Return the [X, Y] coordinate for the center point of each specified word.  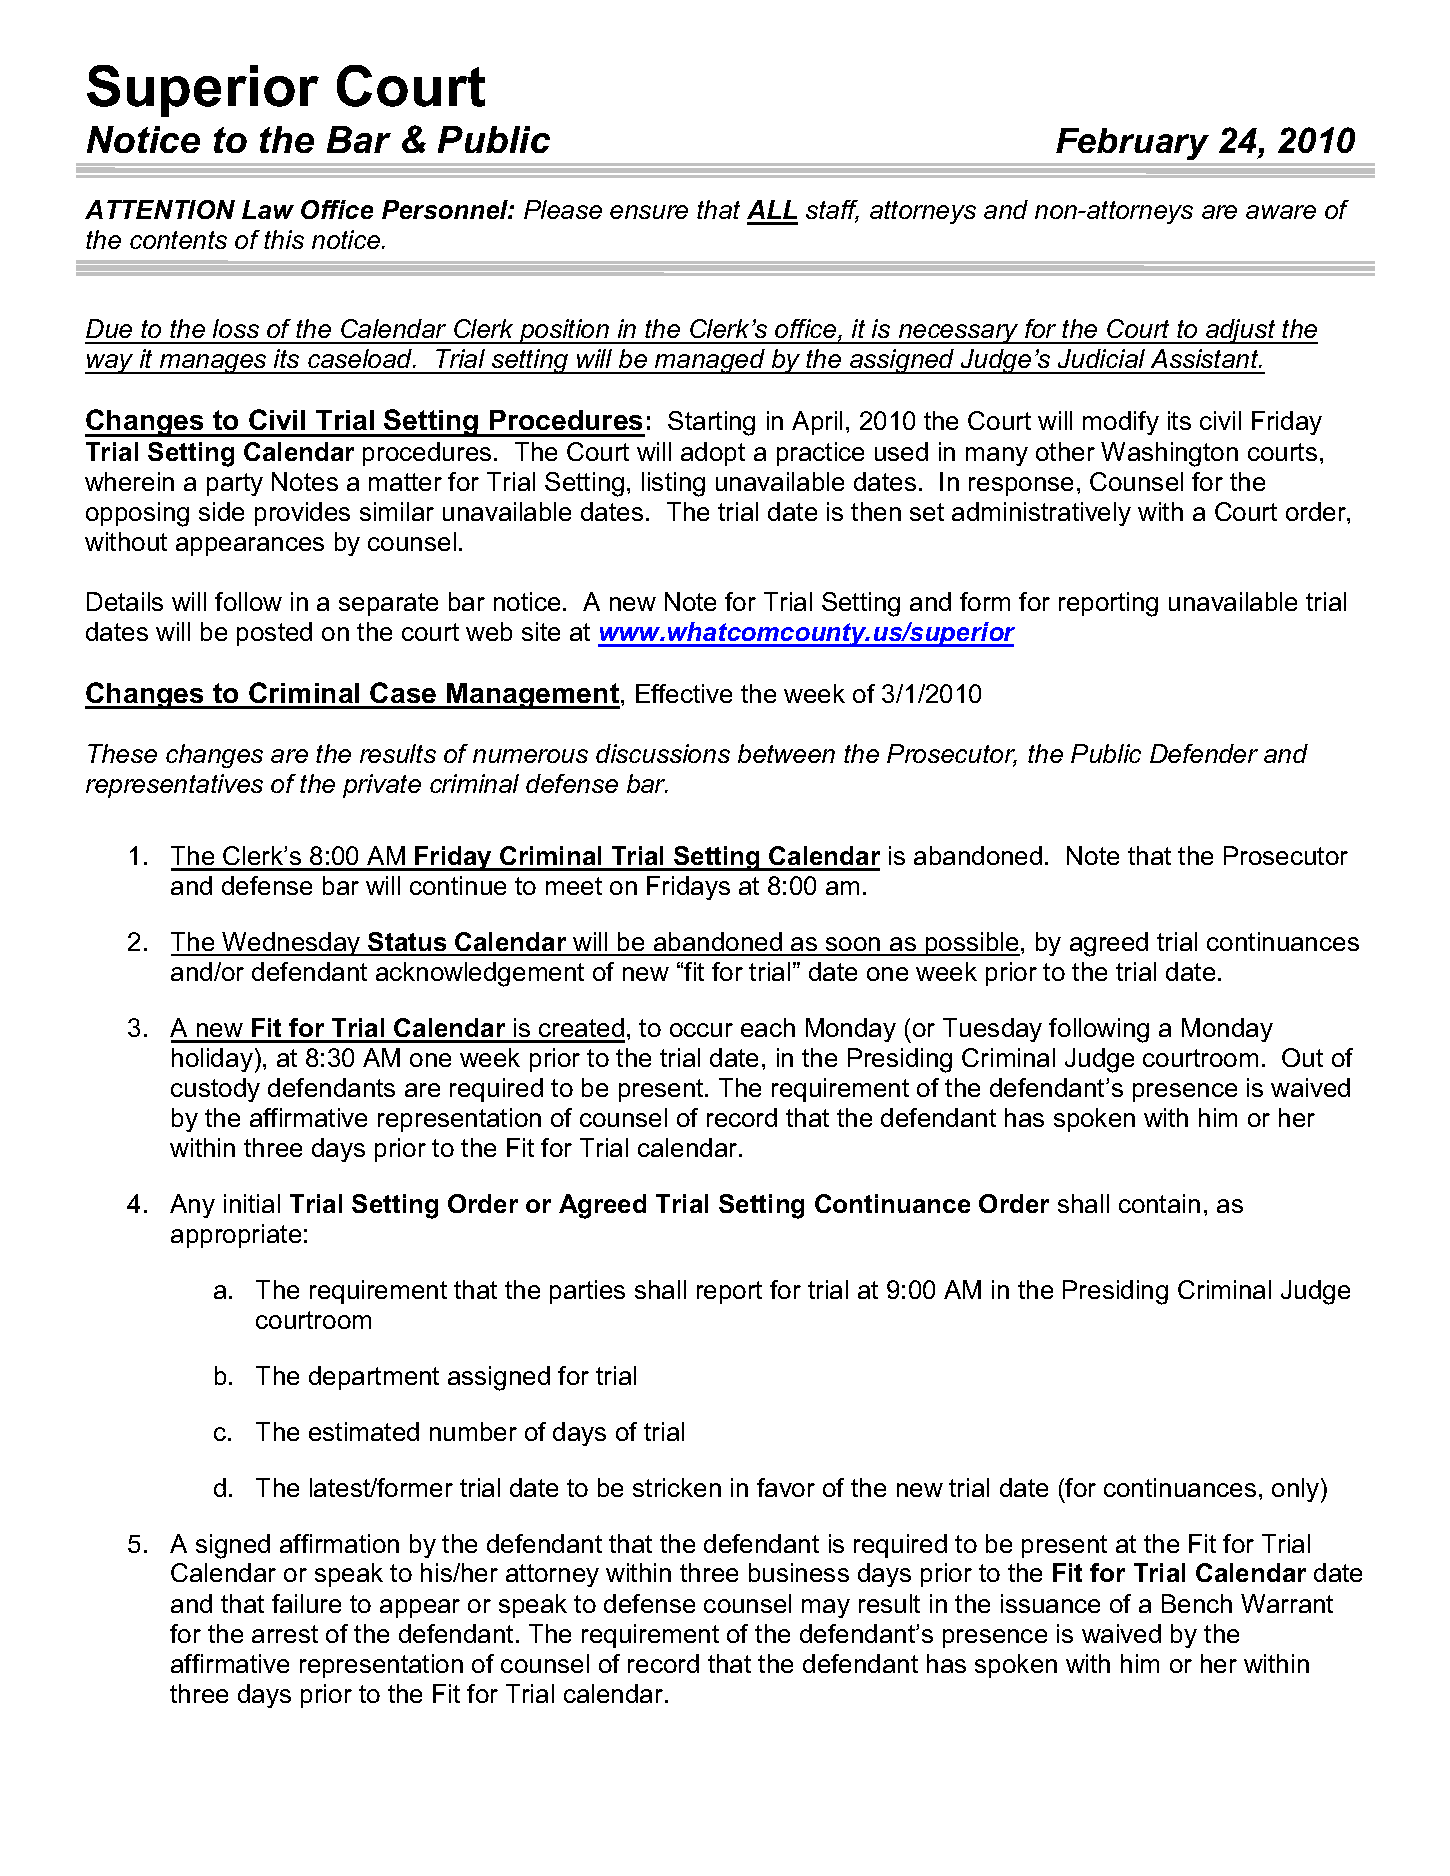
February [1132, 144]
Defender [1204, 753]
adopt [713, 454]
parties [587, 1292]
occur [701, 1030]
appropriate [236, 1236]
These [122, 753]
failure [306, 1603]
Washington [1169, 454]
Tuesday [992, 1030]
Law [268, 209]
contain [1159, 1203]
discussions [663, 753]
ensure [649, 212]
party [235, 484]
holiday [214, 1060]
